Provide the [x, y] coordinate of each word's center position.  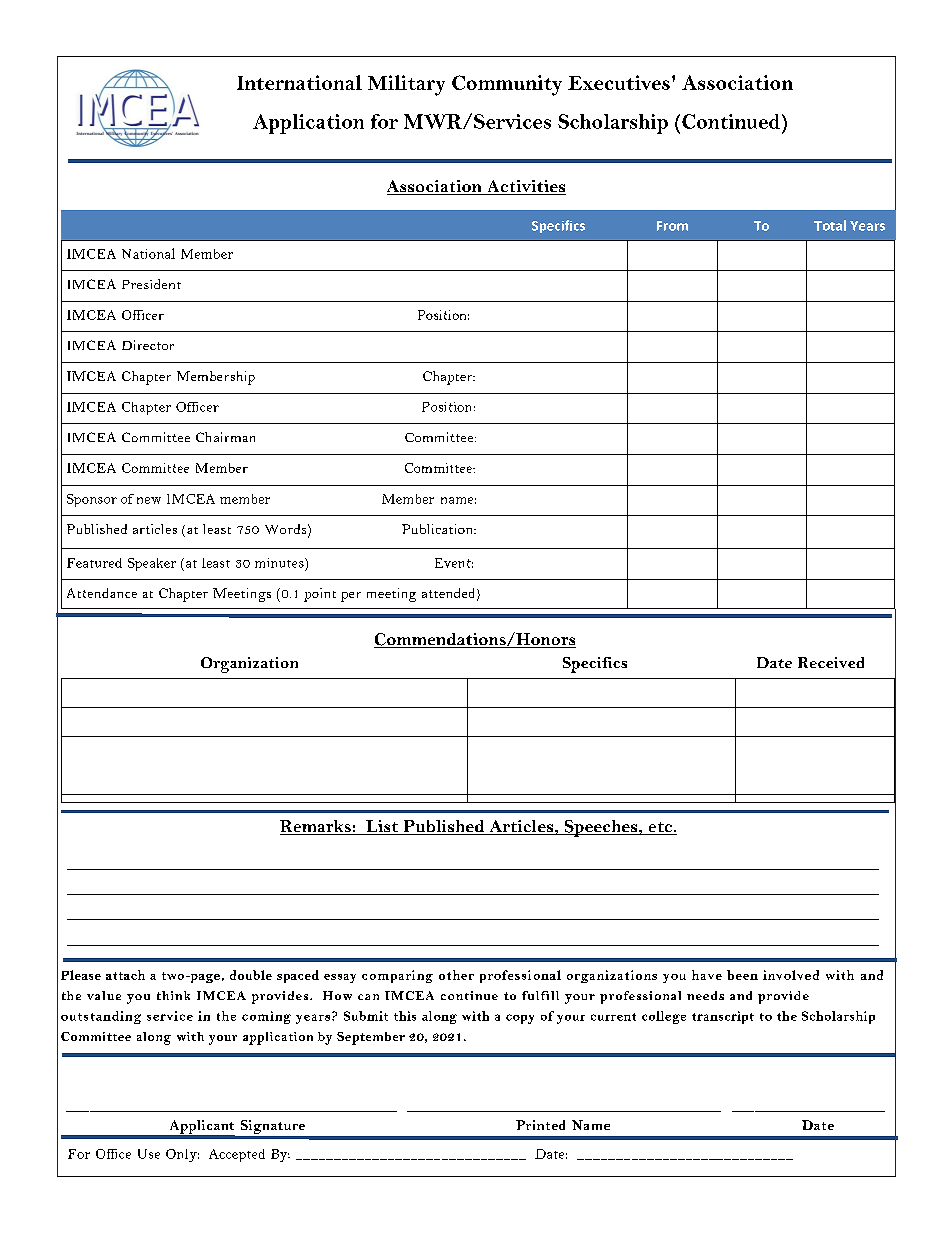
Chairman [225, 437]
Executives [619, 82]
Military [406, 85]
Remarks [316, 827]
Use [149, 1154]
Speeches [601, 828]
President [151, 284]
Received [831, 662]
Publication [439, 529]
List [382, 827]
